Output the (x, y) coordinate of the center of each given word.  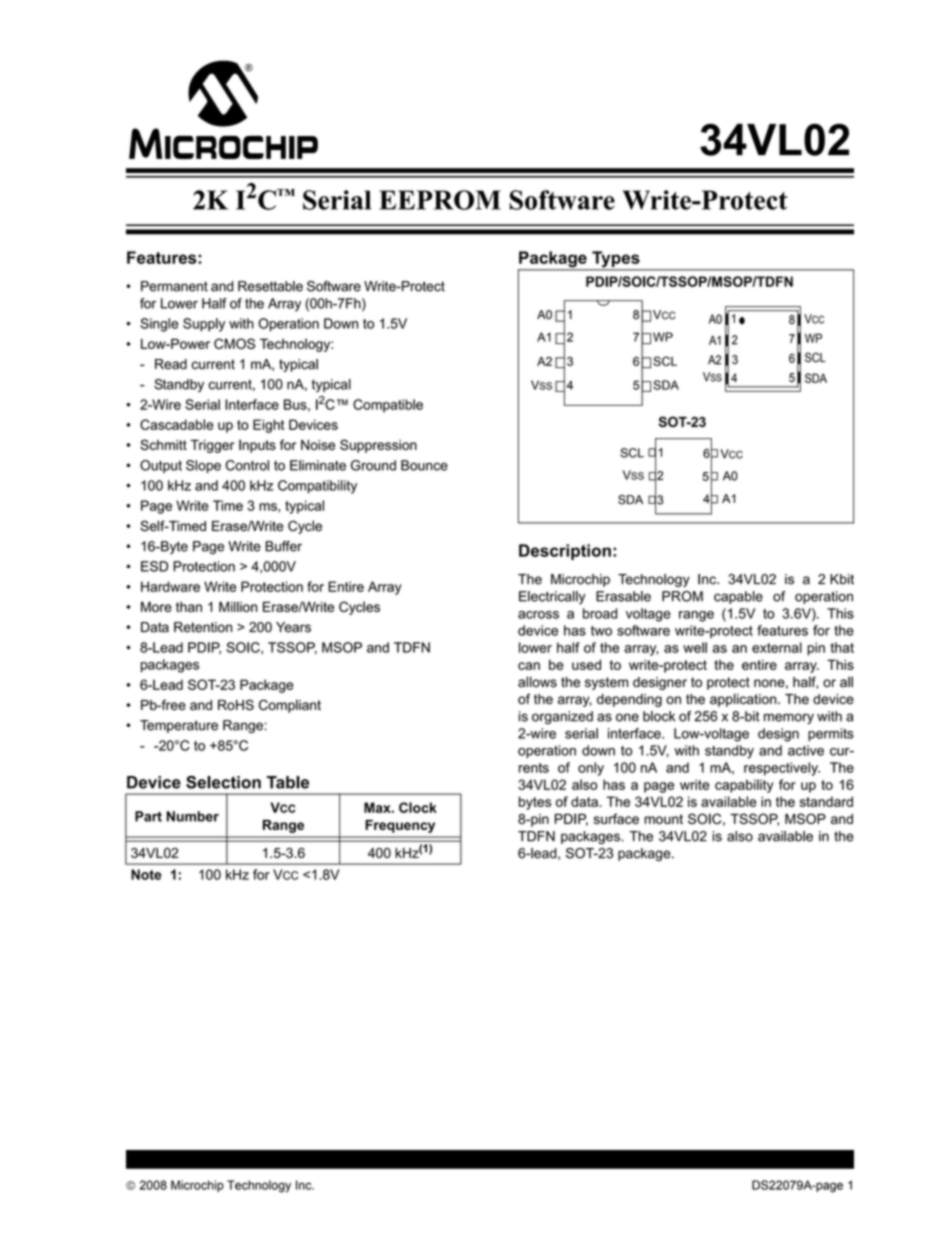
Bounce (424, 465)
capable (738, 597)
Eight (269, 426)
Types (616, 260)
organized (562, 717)
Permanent (174, 286)
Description (565, 552)
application (744, 700)
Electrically (552, 597)
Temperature (179, 726)
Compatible (388, 406)
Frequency (400, 826)
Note (146, 874)
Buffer (283, 546)
